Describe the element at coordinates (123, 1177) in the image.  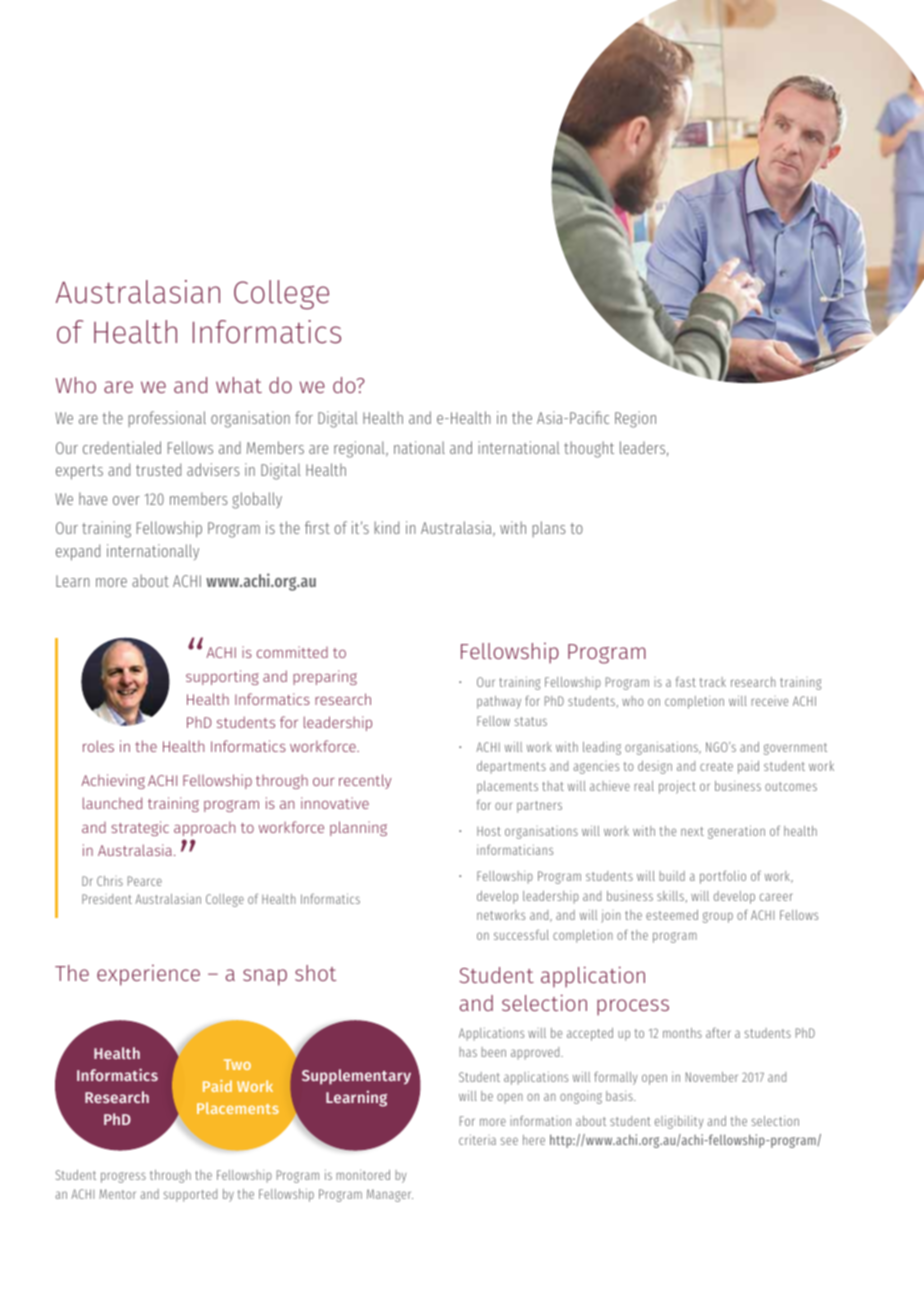
I see `progress` at that location.
